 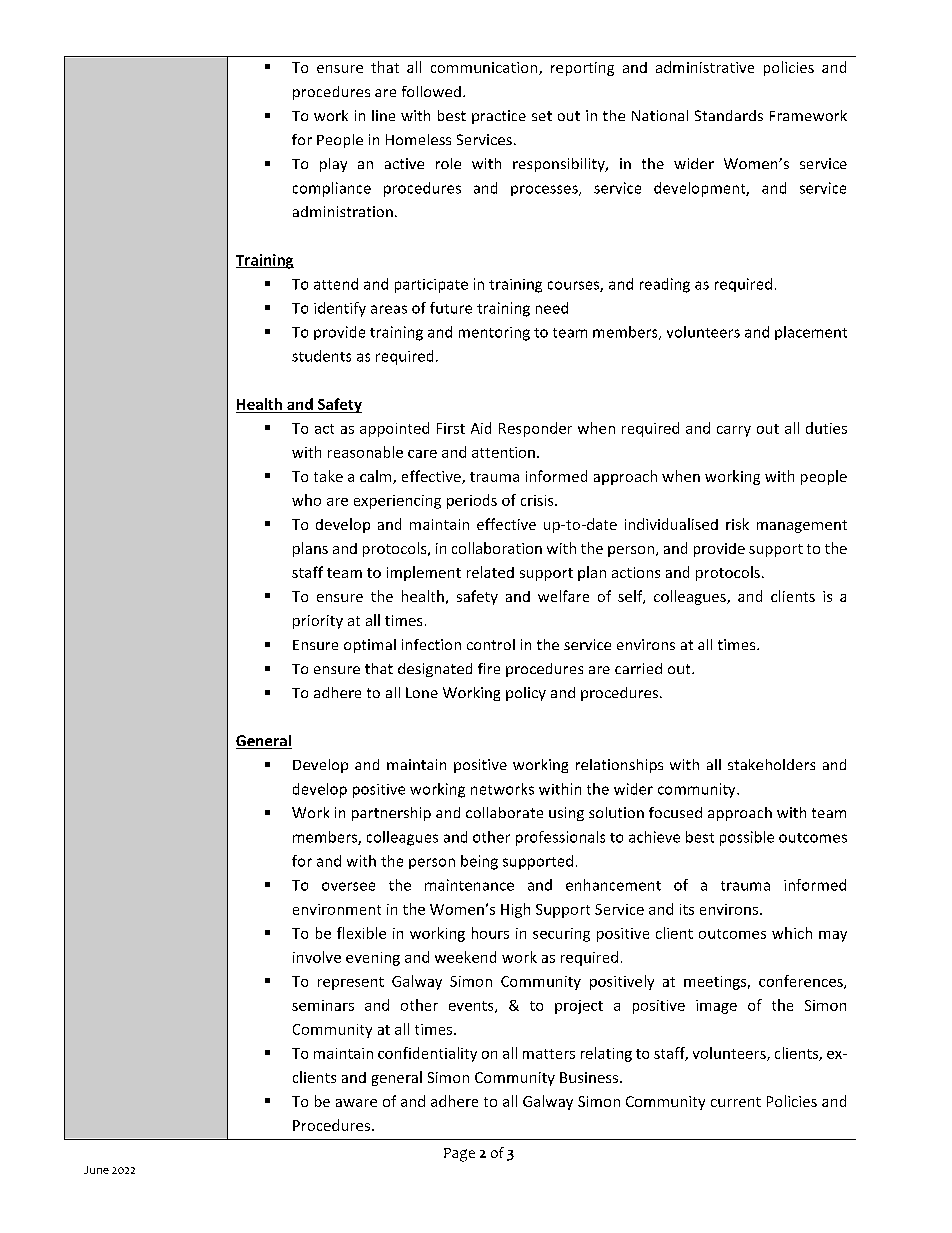 I want to click on First, so click(x=451, y=428).
